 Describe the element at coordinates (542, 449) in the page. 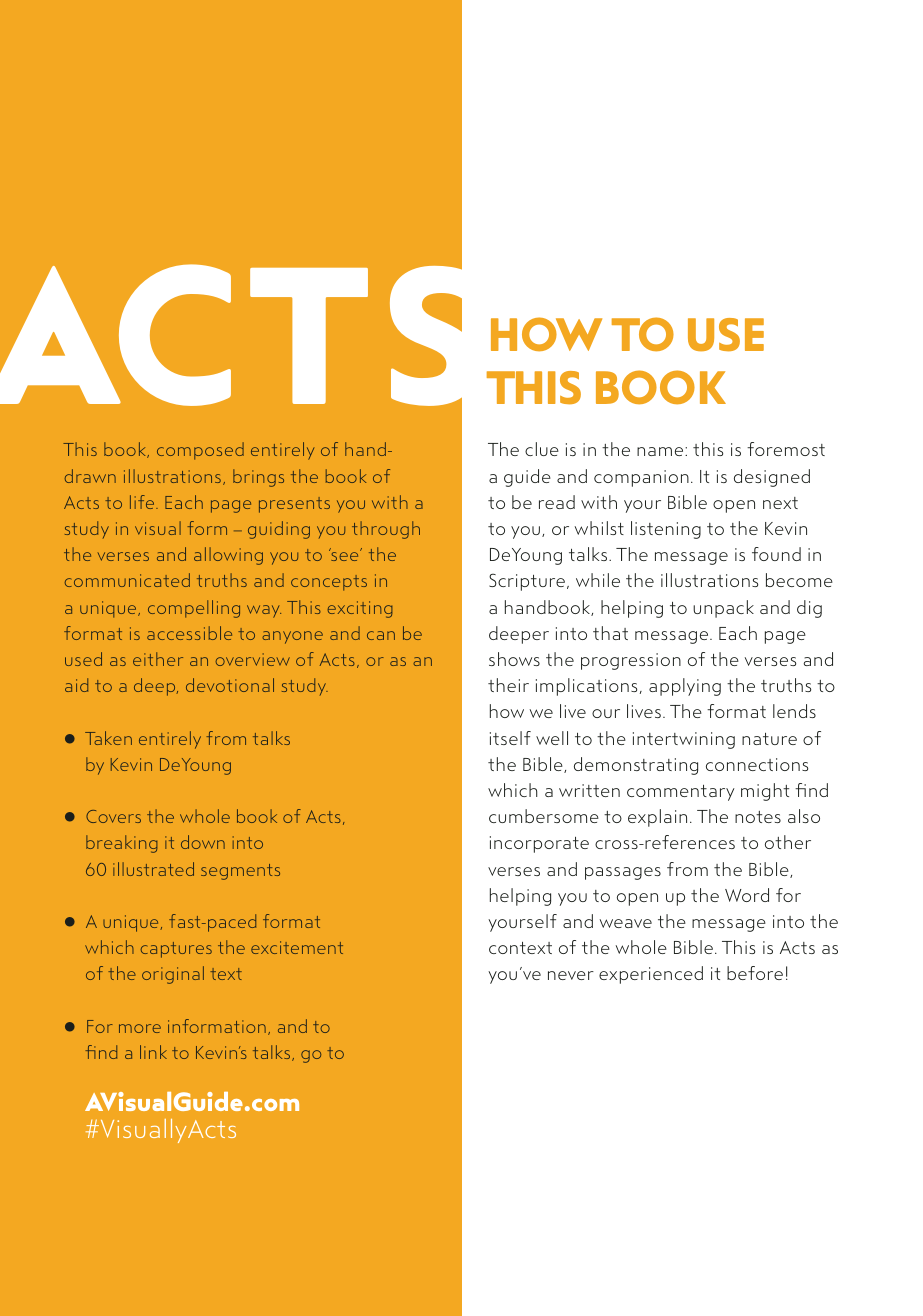

I see `clue` at that location.
